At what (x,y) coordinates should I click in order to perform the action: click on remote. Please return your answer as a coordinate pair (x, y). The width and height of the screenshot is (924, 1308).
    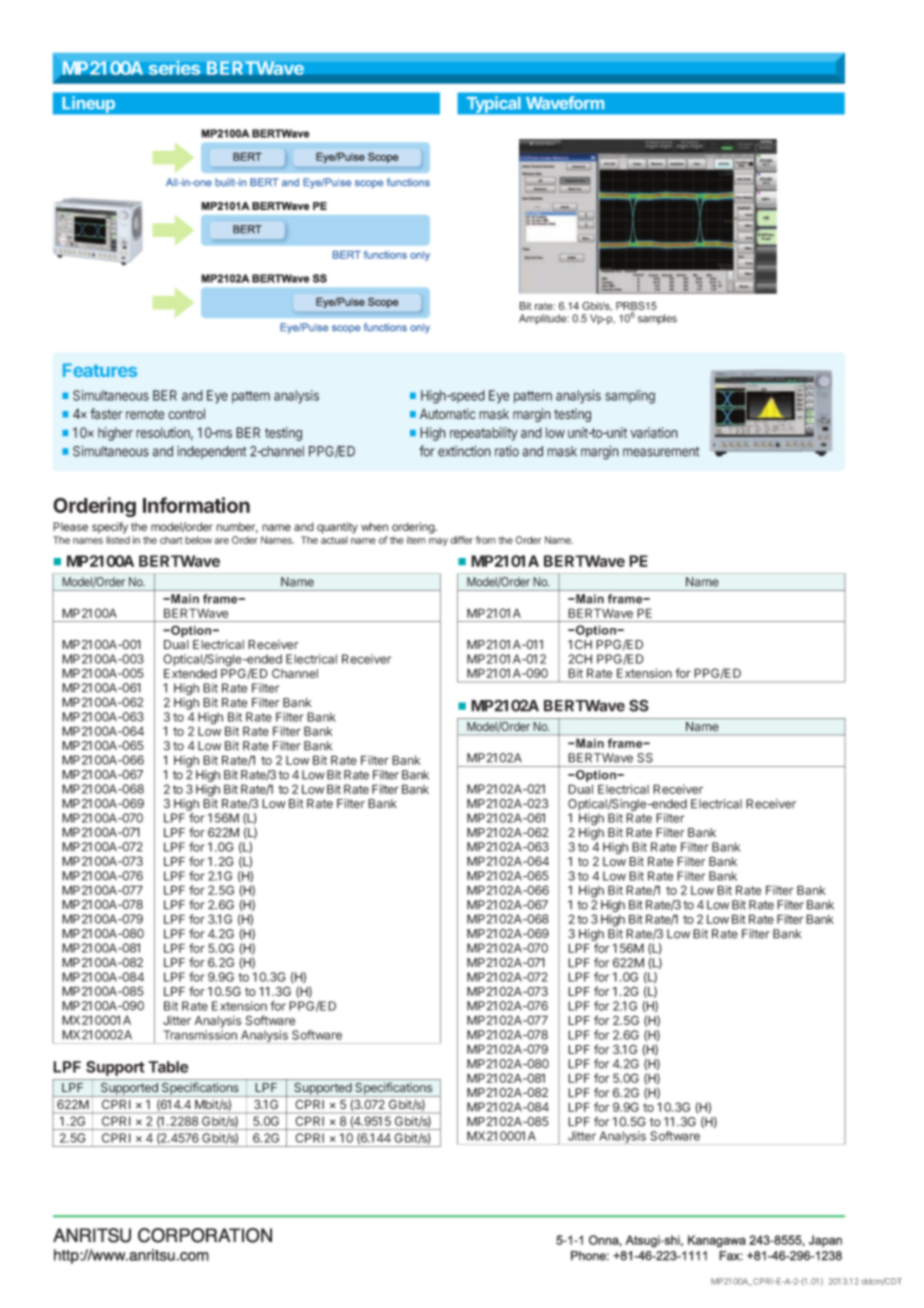
    Looking at the image, I should click on (145, 414).
